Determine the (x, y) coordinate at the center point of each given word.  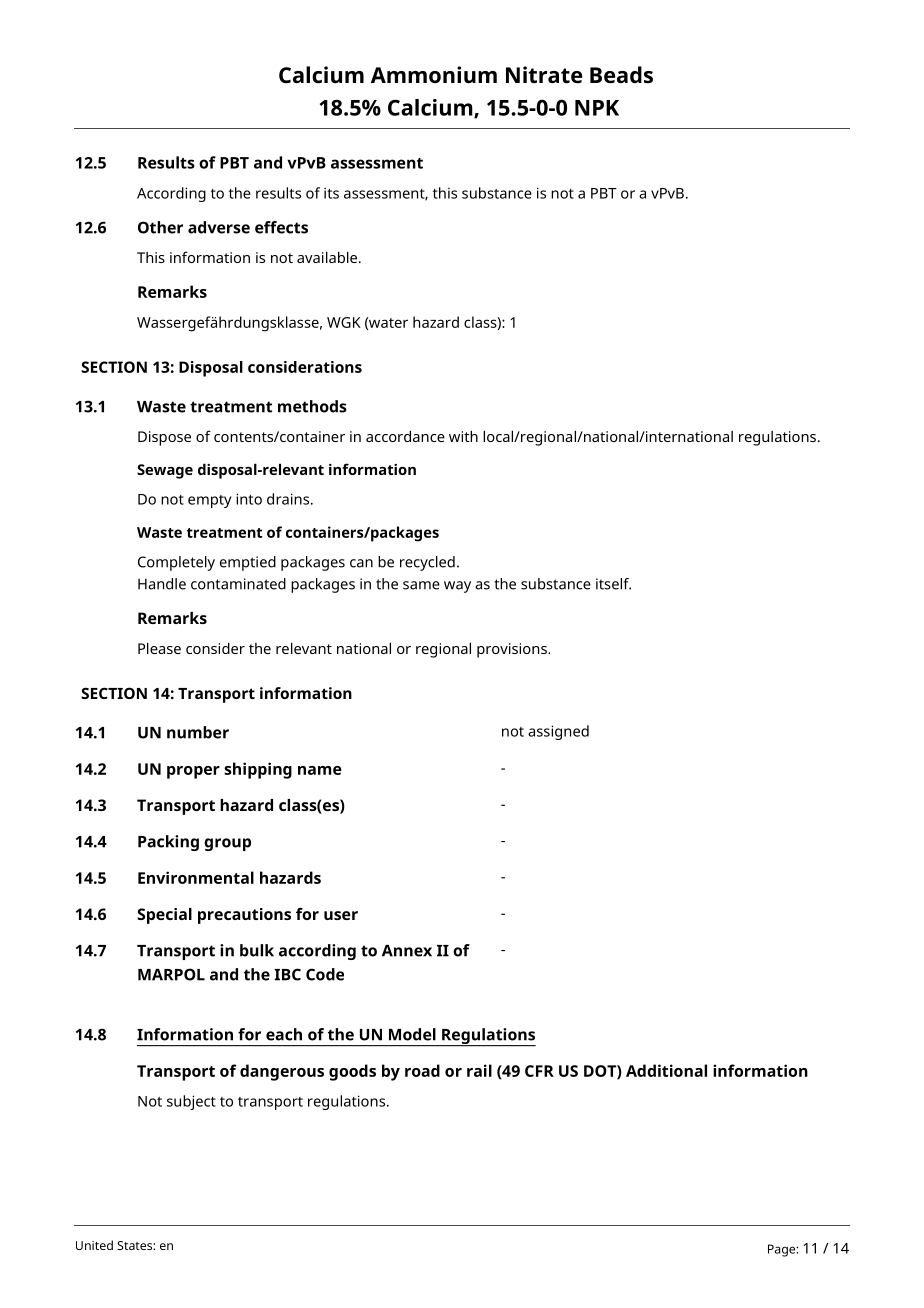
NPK (597, 108)
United (94, 1245)
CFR (539, 1071)
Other (160, 227)
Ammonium (434, 75)
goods (352, 1072)
